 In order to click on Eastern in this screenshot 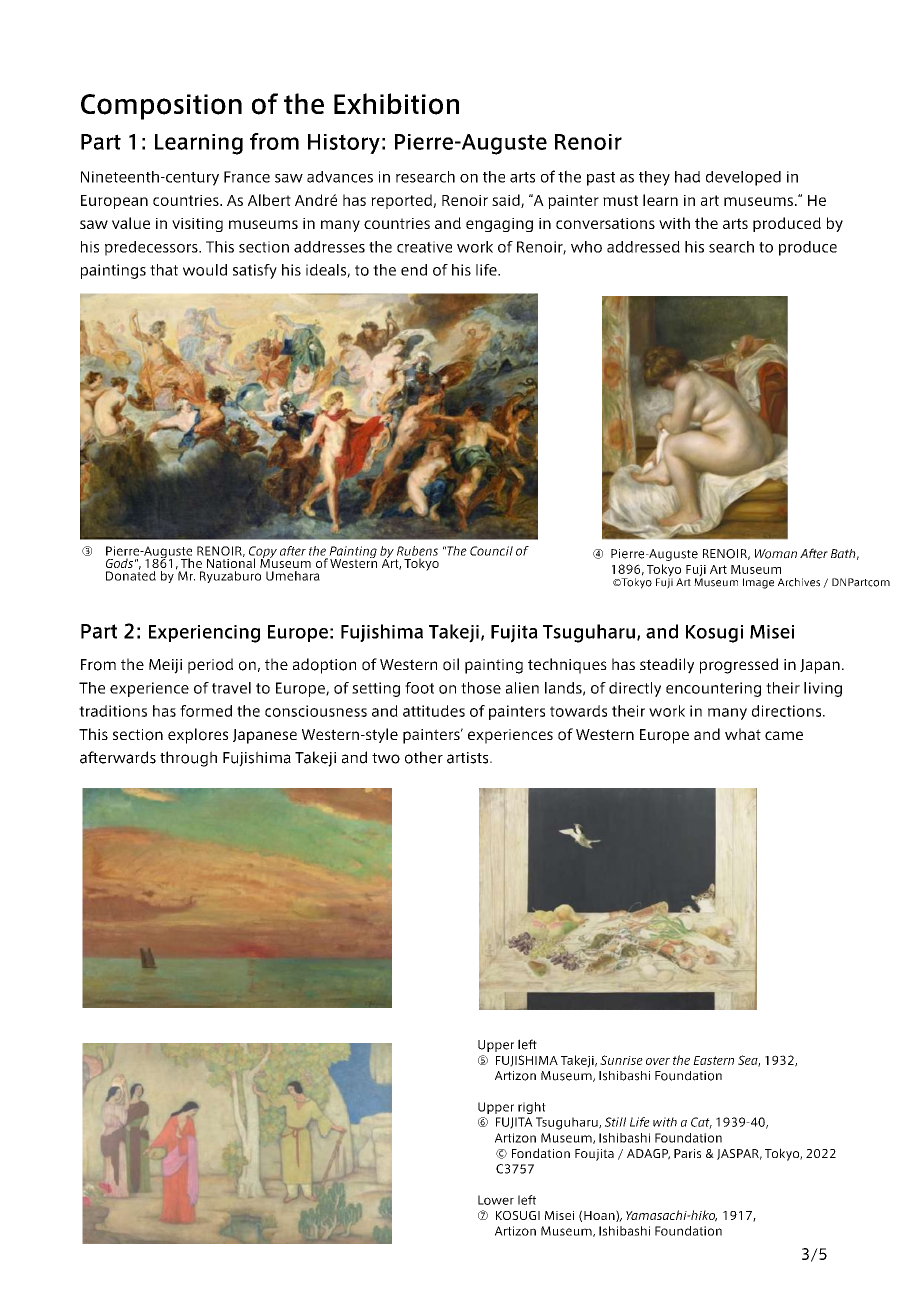, I will do `click(713, 1060)`.
